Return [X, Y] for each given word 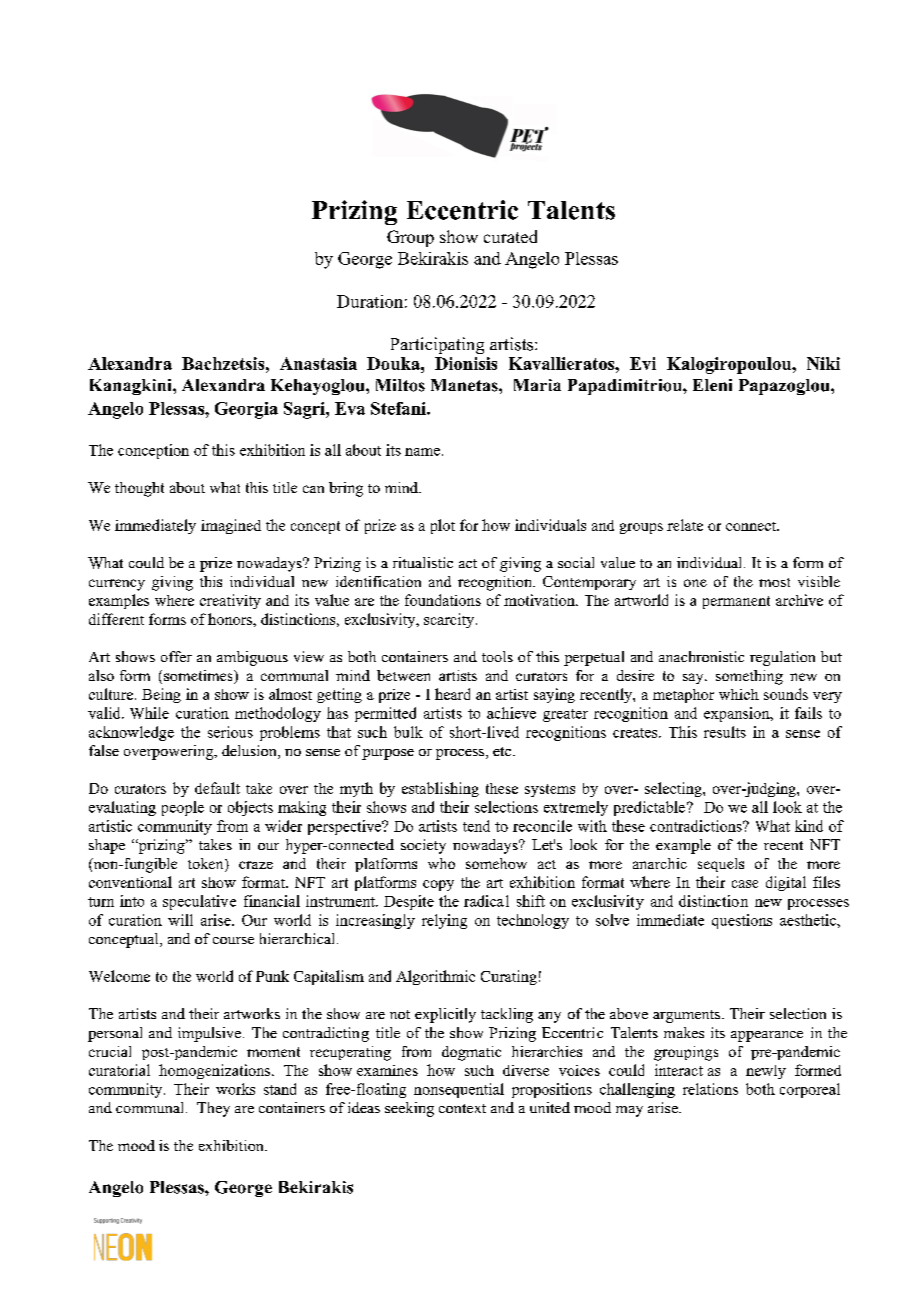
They [213, 1109]
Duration [370, 301]
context [462, 1108]
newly [766, 1072]
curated [510, 236]
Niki [823, 363]
